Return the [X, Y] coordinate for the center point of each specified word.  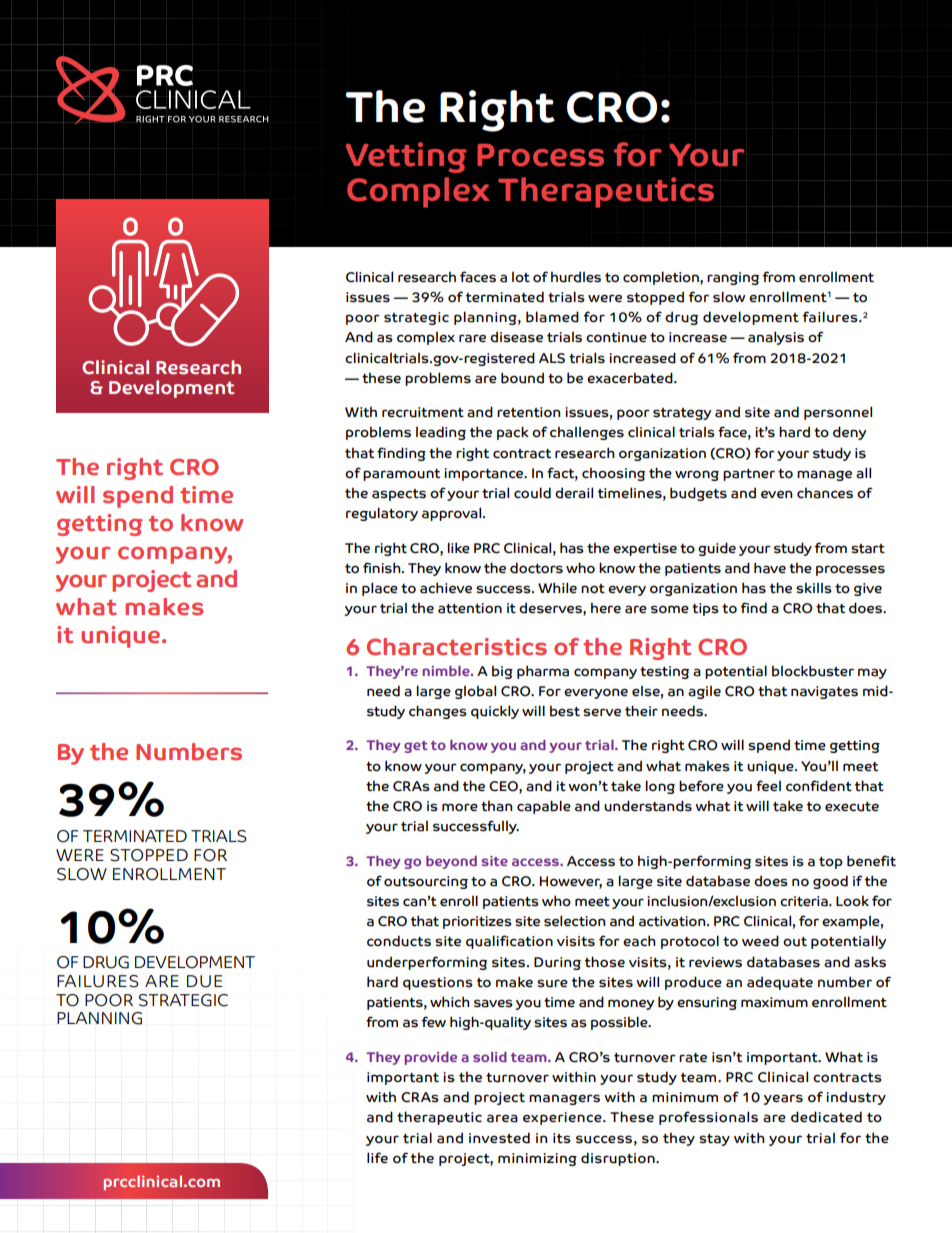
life [377, 1158]
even [776, 494]
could [532, 493]
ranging [733, 278]
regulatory [382, 514]
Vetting [406, 157]
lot [521, 277]
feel [768, 786]
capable [544, 807]
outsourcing [426, 882]
